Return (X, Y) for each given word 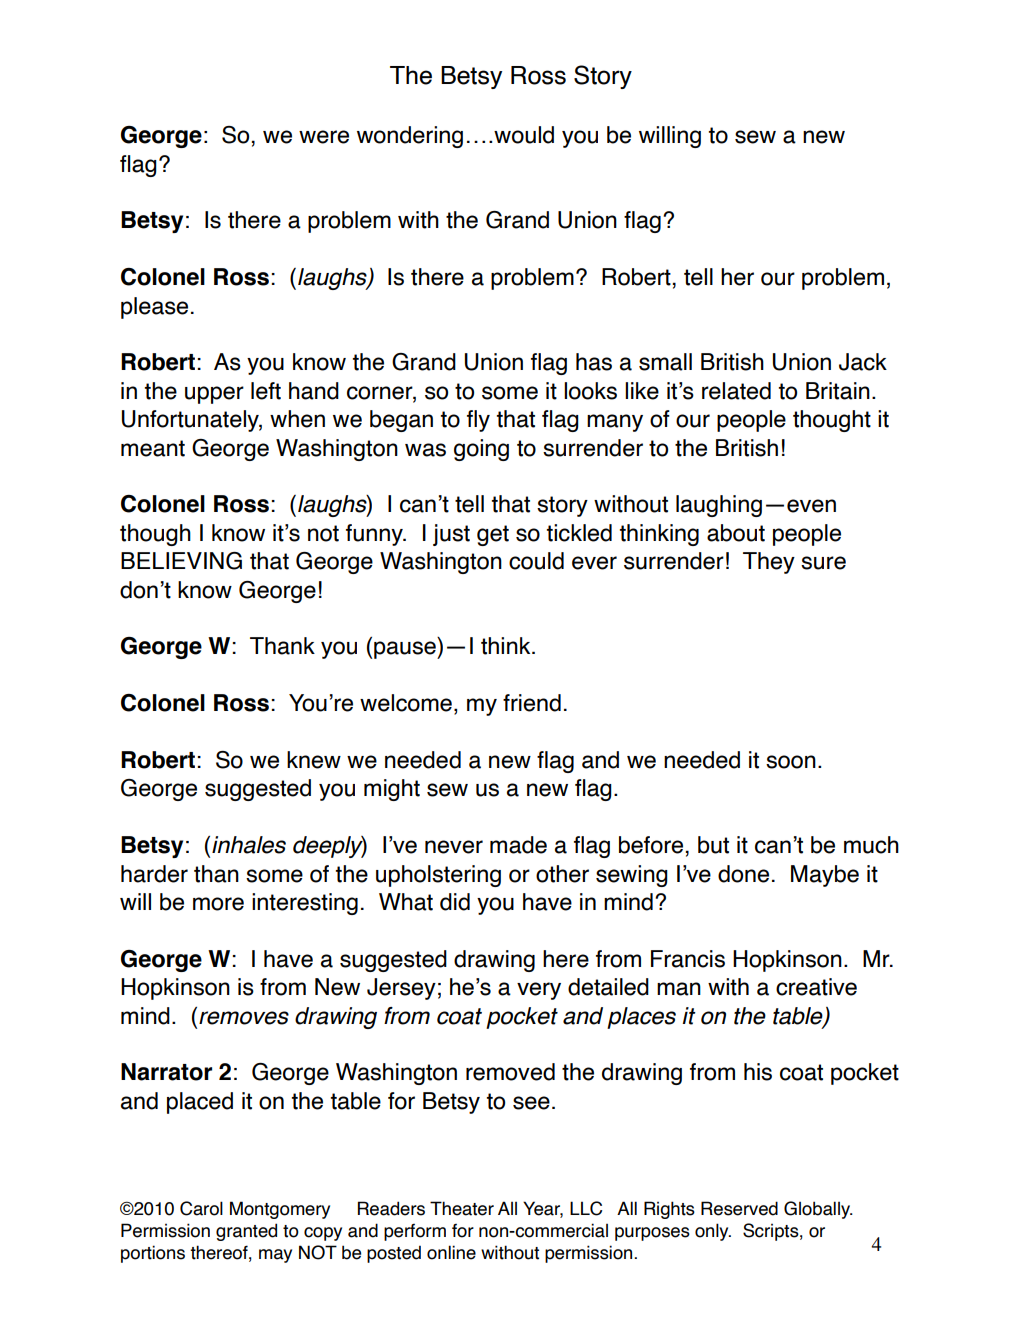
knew (314, 760)
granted (246, 1232)
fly (478, 421)
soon (791, 762)
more (218, 904)
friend (532, 703)
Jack (863, 362)
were (324, 137)
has (594, 362)
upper (214, 395)
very (539, 991)
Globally (818, 1210)
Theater (462, 1208)
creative (816, 987)
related (736, 391)
